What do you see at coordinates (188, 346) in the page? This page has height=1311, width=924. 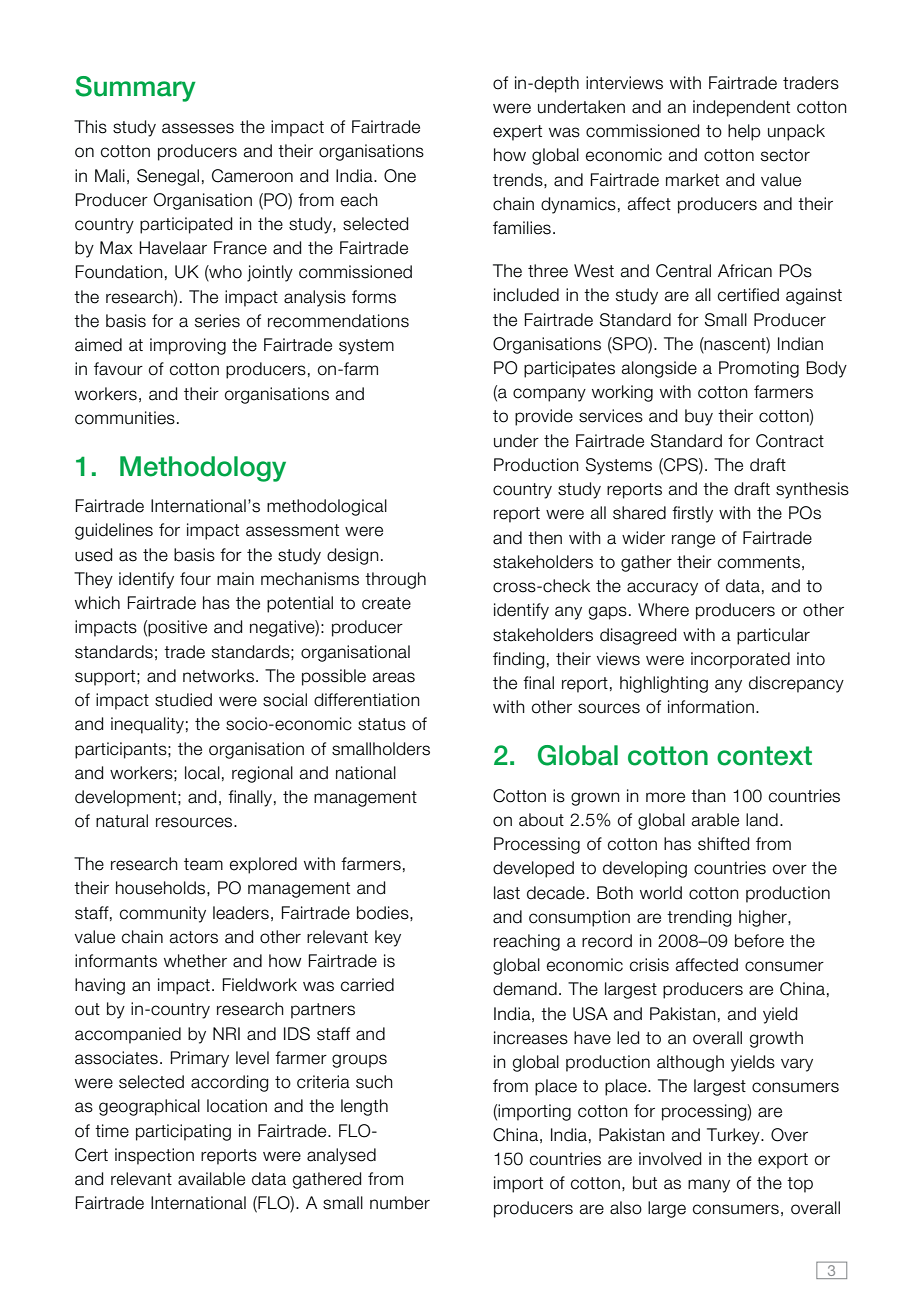 I see `improving` at bounding box center [188, 346].
